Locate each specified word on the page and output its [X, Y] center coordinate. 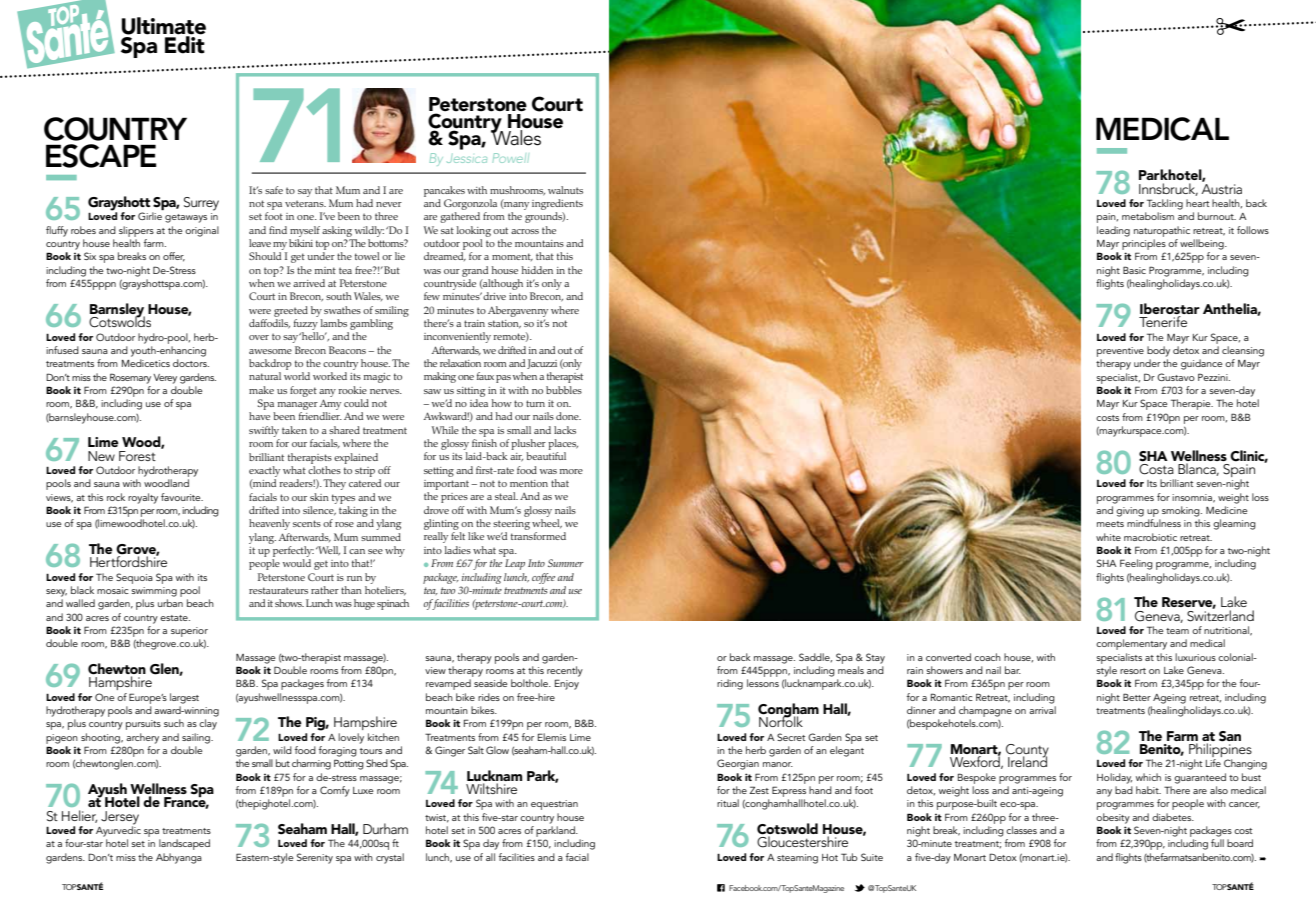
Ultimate [163, 26]
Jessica [467, 159]
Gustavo [1176, 377]
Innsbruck [1168, 189]
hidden [537, 270]
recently [565, 671]
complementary [1131, 644]
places [563, 444]
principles [1144, 246]
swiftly [264, 431]
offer [174, 257]
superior [189, 632]
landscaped [184, 844]
